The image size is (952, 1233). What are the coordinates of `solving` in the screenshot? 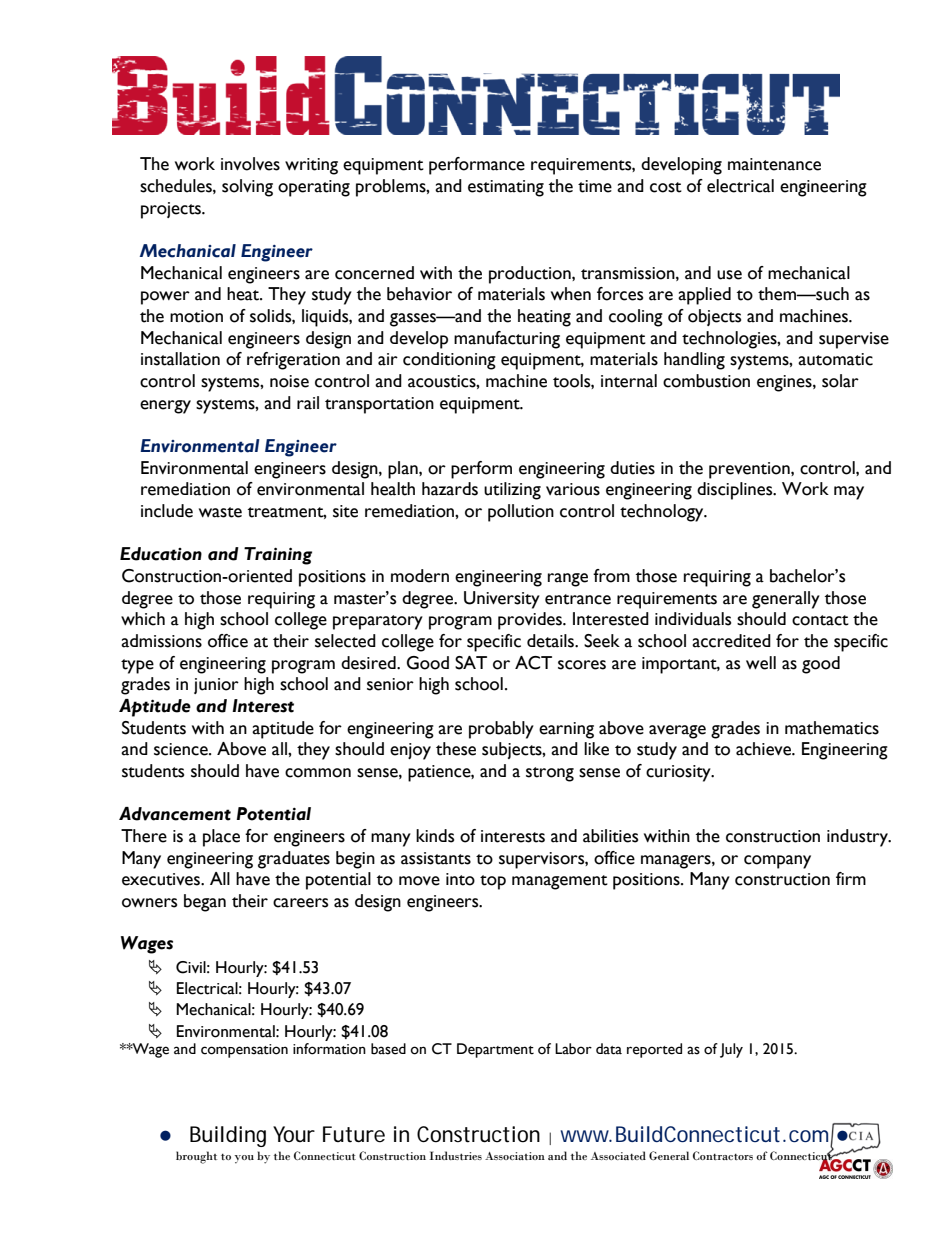 It's located at (247, 188).
